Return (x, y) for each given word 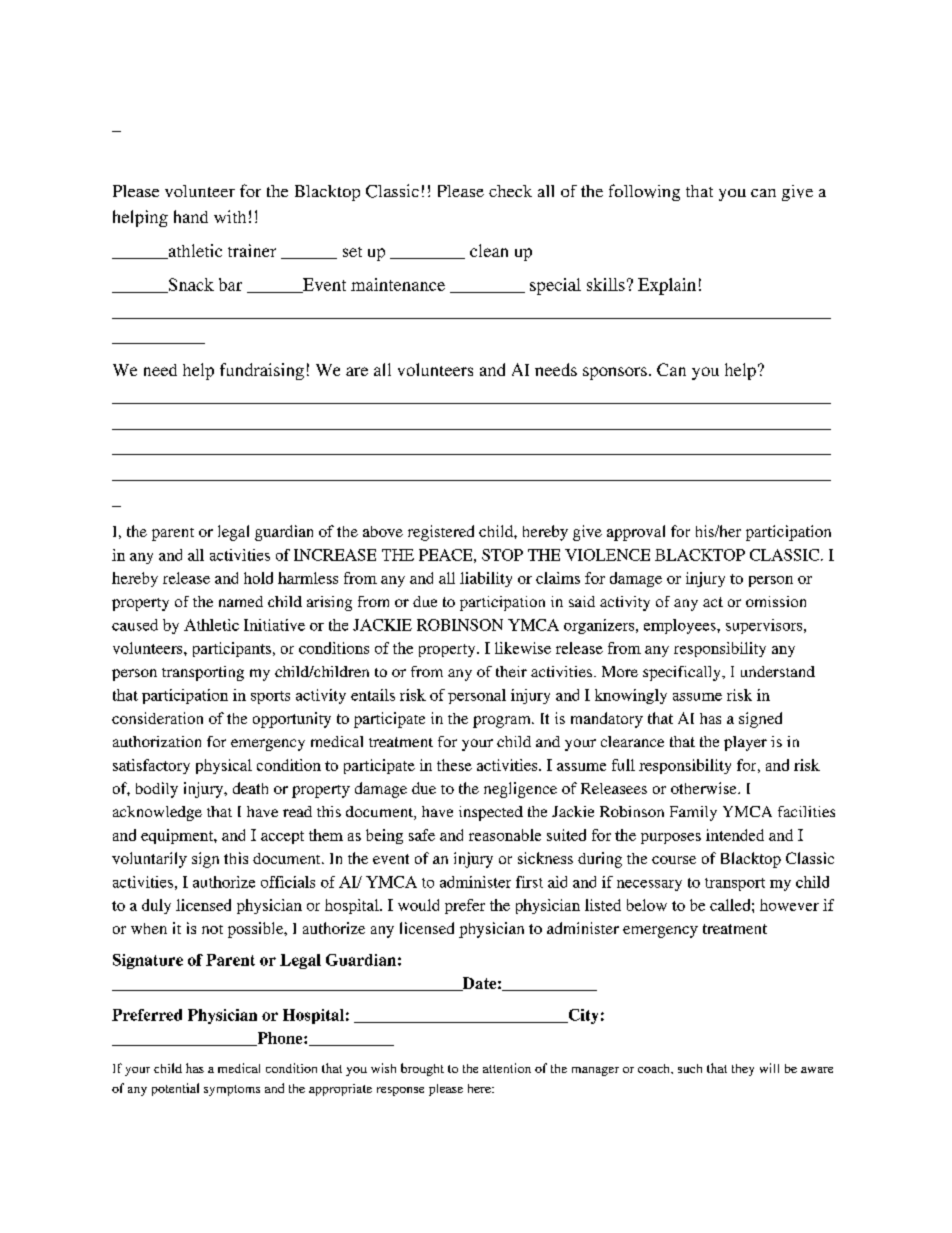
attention (507, 1068)
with (230, 216)
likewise (523, 648)
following (644, 192)
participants (232, 649)
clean (489, 250)
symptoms (232, 1090)
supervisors (765, 626)
